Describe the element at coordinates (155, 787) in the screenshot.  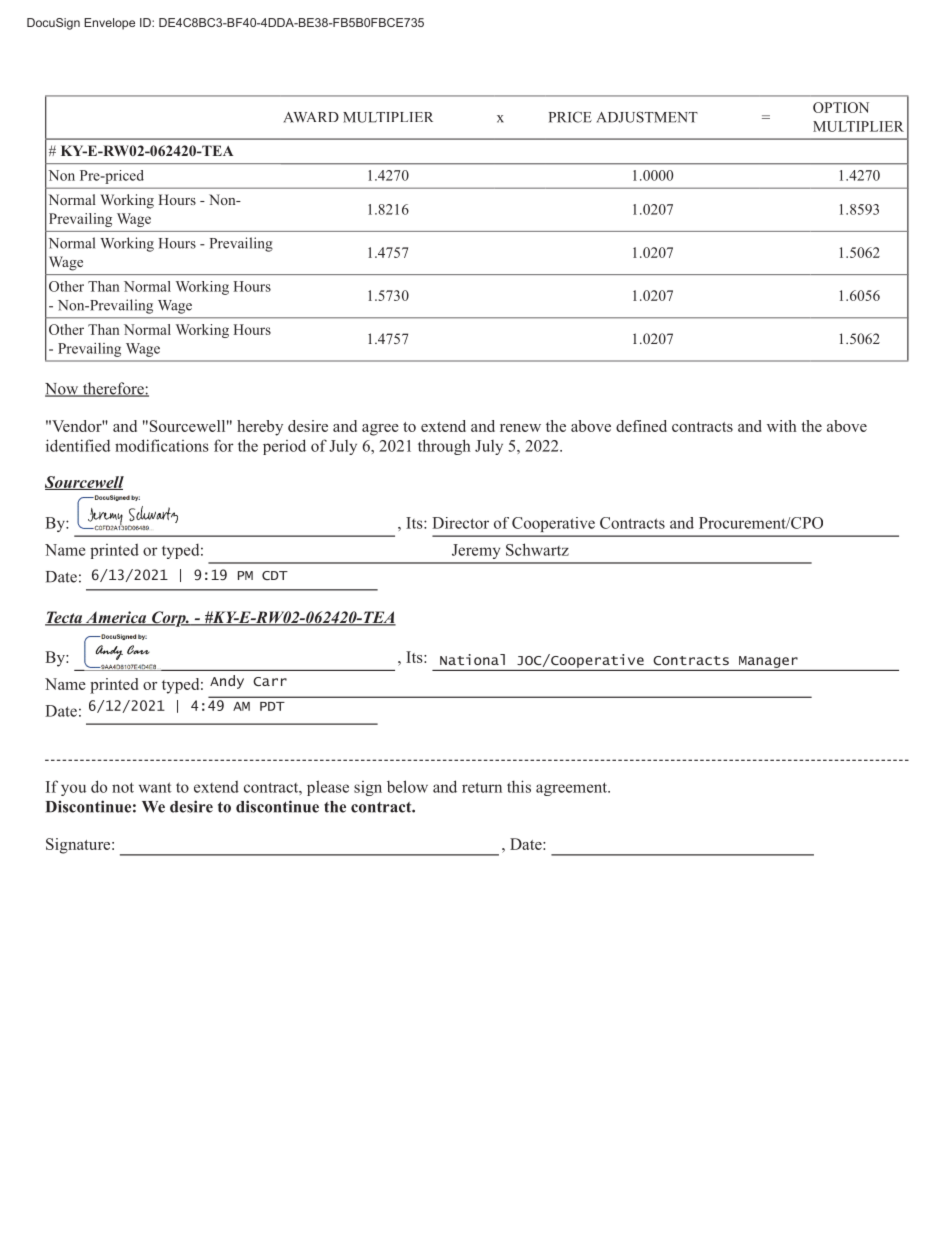
I see `want` at that location.
